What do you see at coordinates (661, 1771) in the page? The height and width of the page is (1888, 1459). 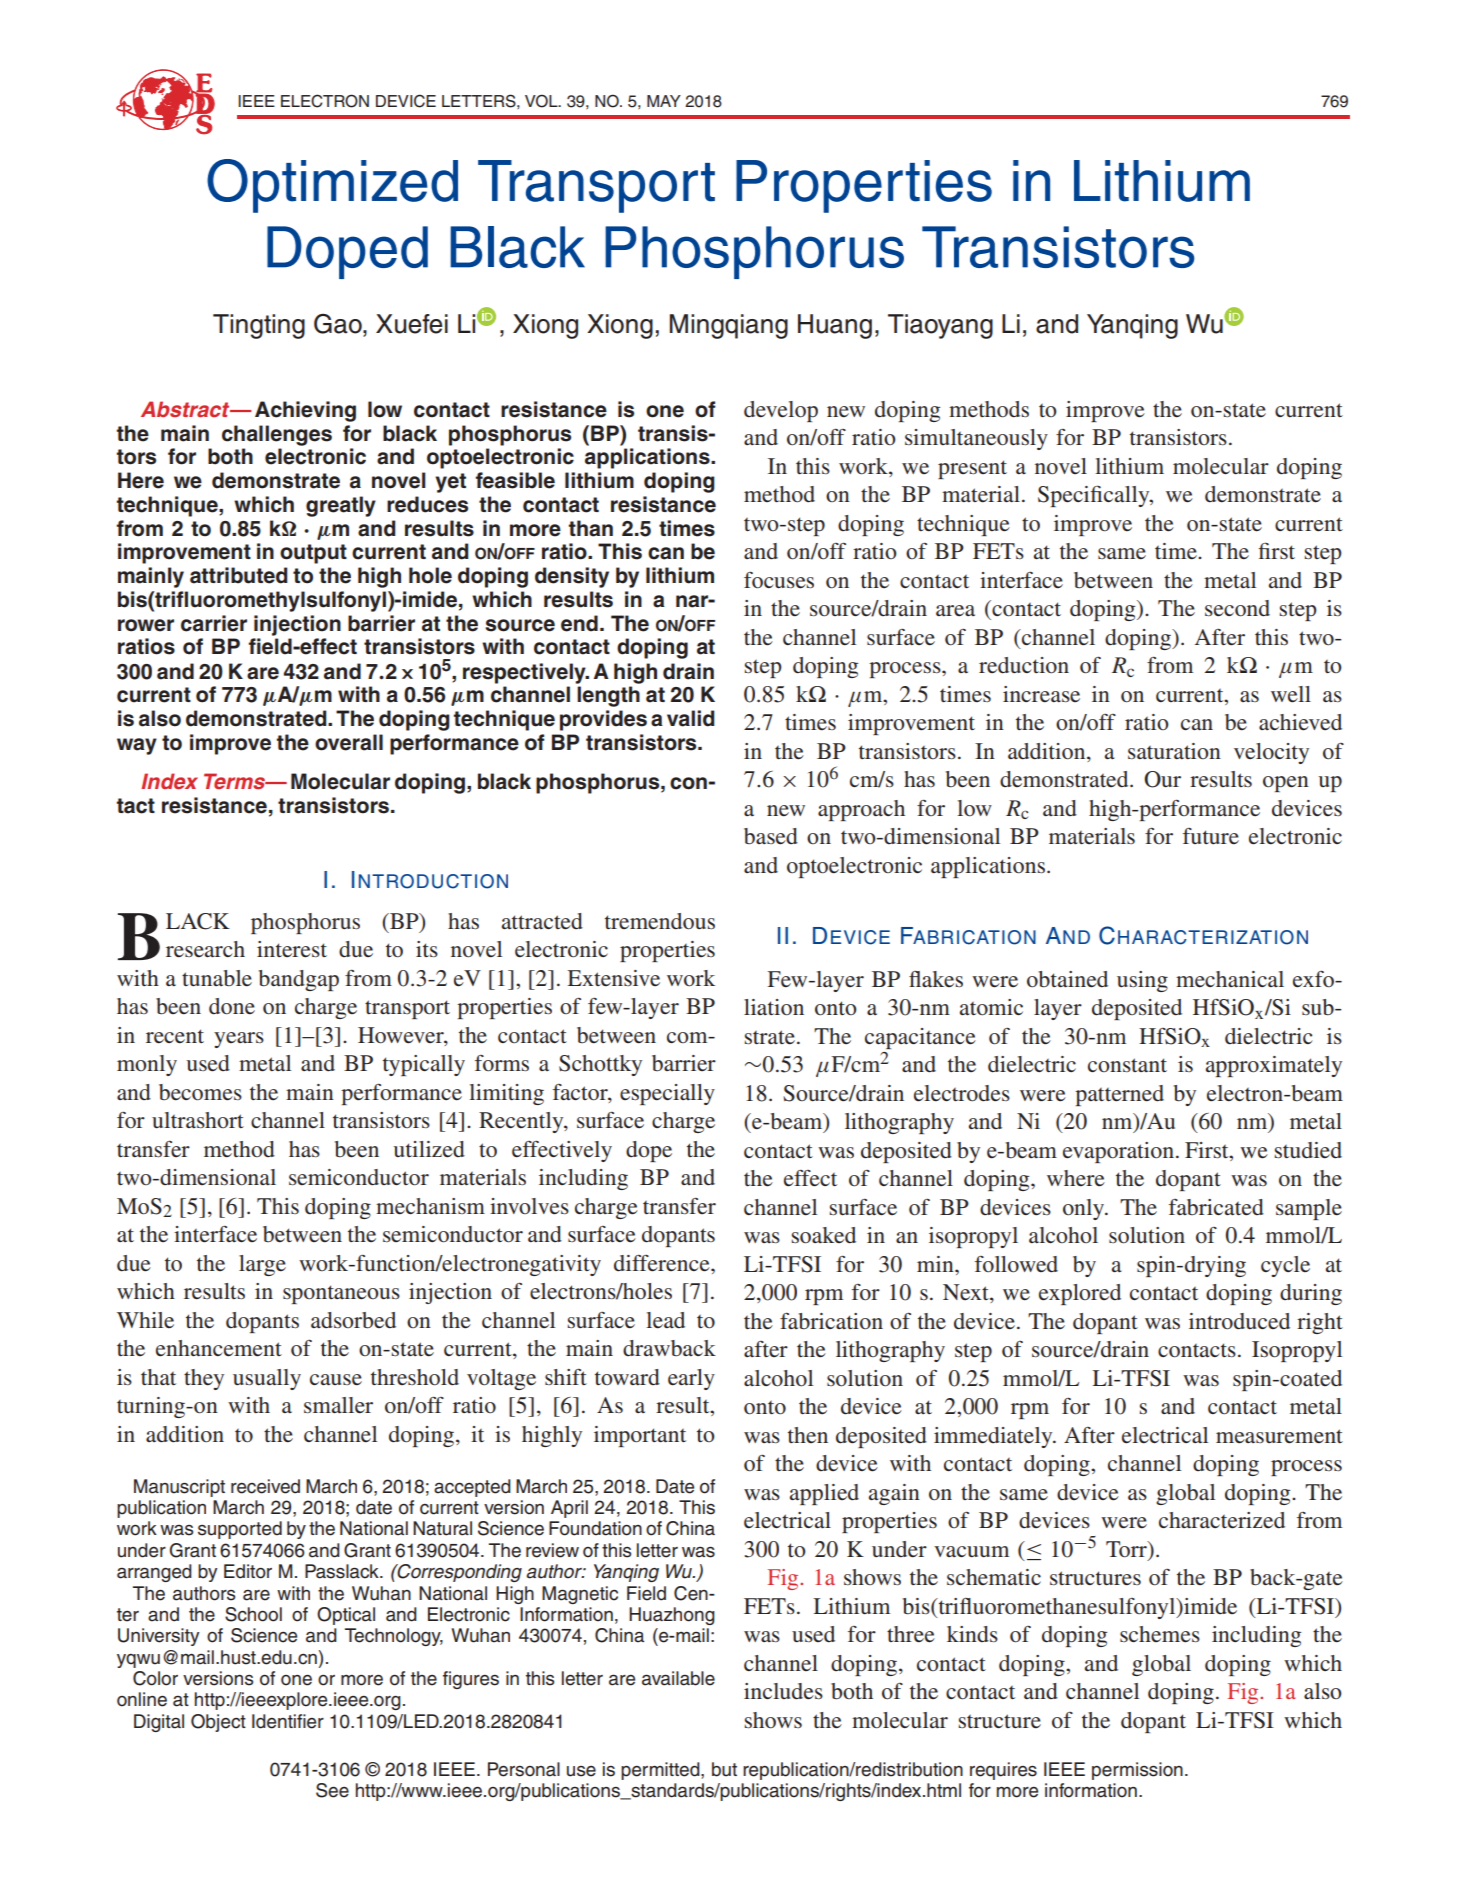 I see `permitted` at bounding box center [661, 1771].
